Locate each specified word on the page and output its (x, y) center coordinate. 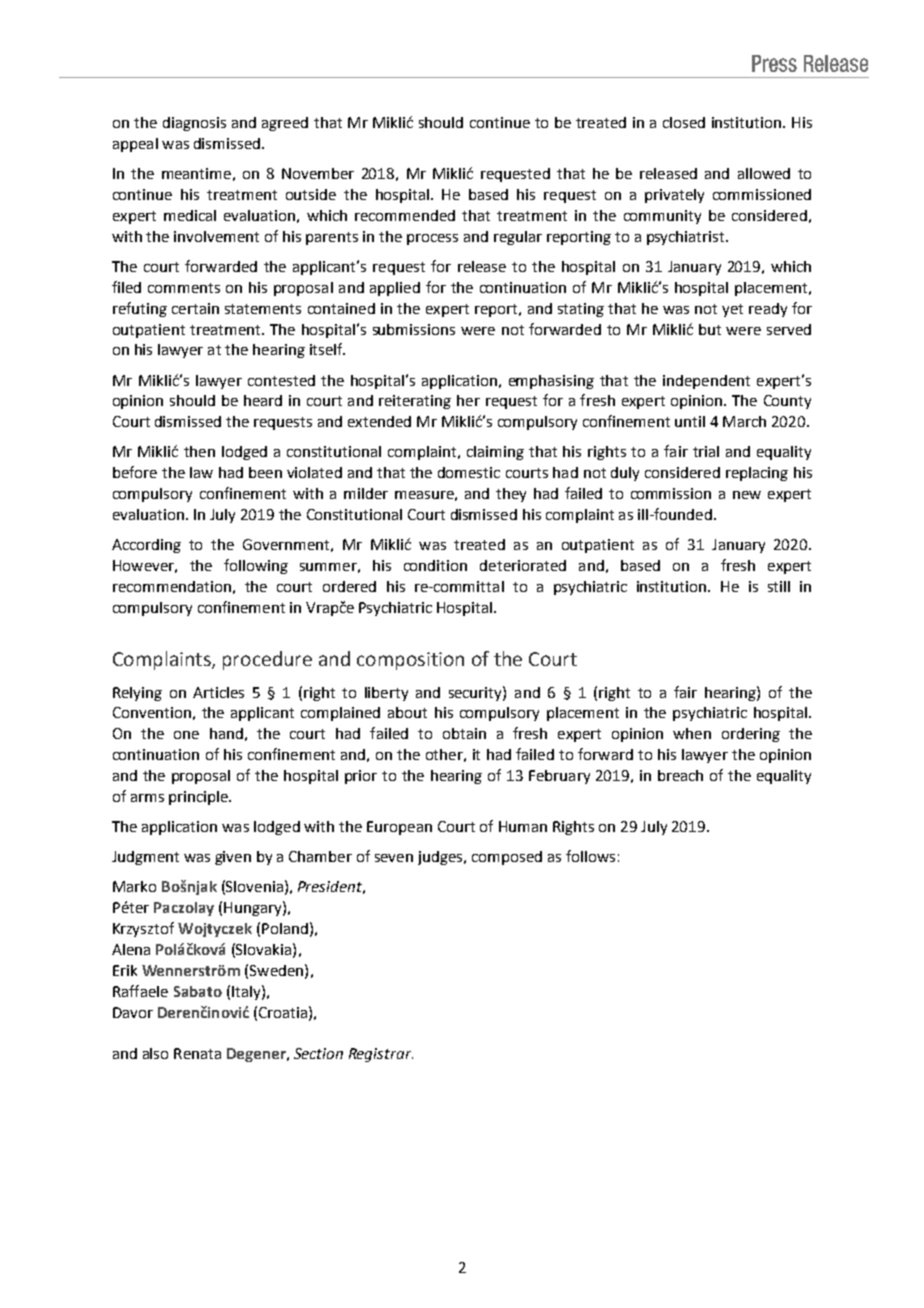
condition (435, 565)
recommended (405, 215)
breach (680, 775)
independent (706, 382)
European (399, 828)
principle (199, 798)
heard (263, 400)
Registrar (381, 1055)
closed (684, 122)
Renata (197, 1053)
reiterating (415, 402)
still (779, 586)
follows (590, 856)
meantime (196, 173)
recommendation (172, 586)
